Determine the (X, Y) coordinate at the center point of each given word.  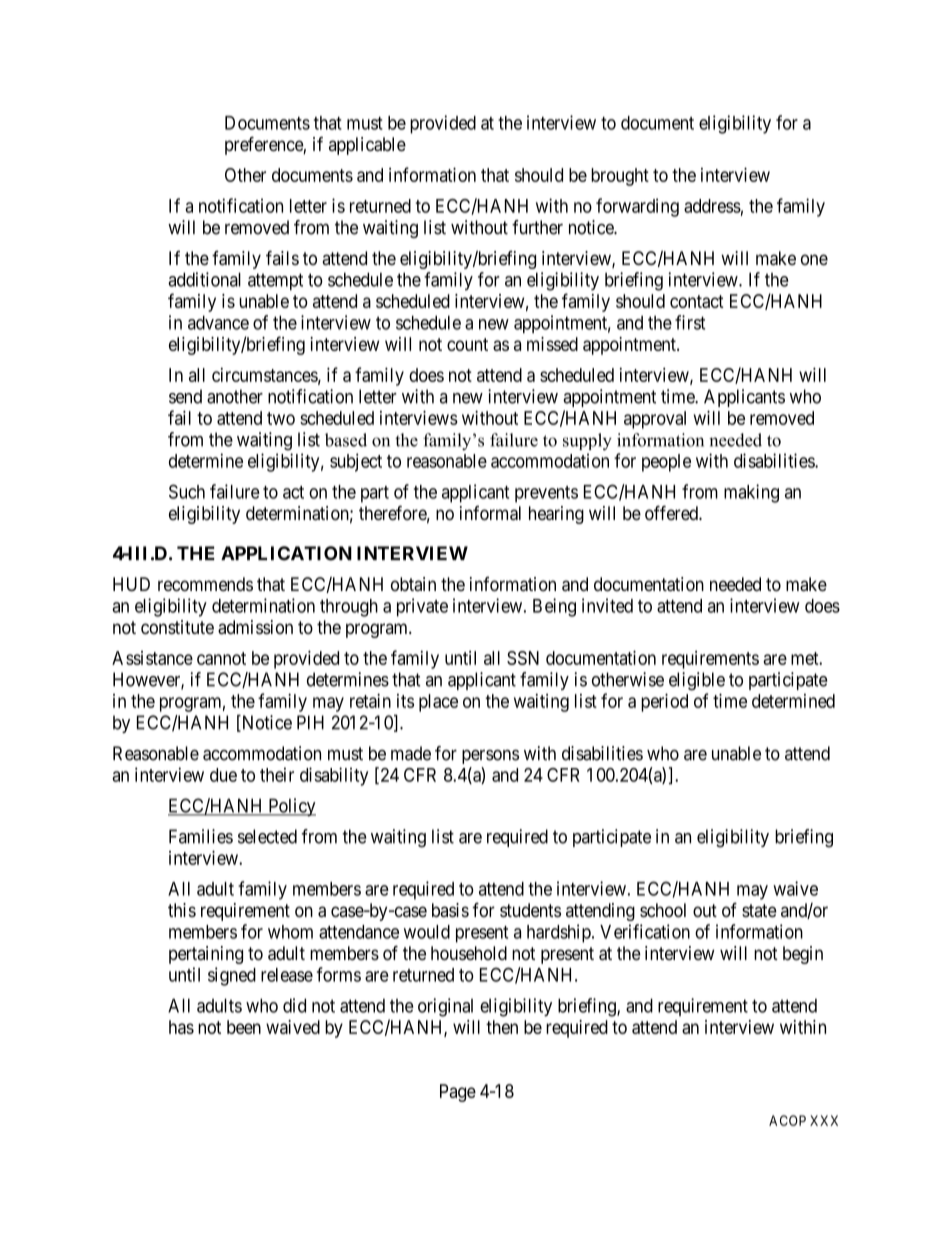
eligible (697, 681)
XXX (824, 1120)
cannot (221, 658)
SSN (523, 658)
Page (458, 1093)
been (244, 1027)
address (712, 206)
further (537, 227)
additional (204, 279)
